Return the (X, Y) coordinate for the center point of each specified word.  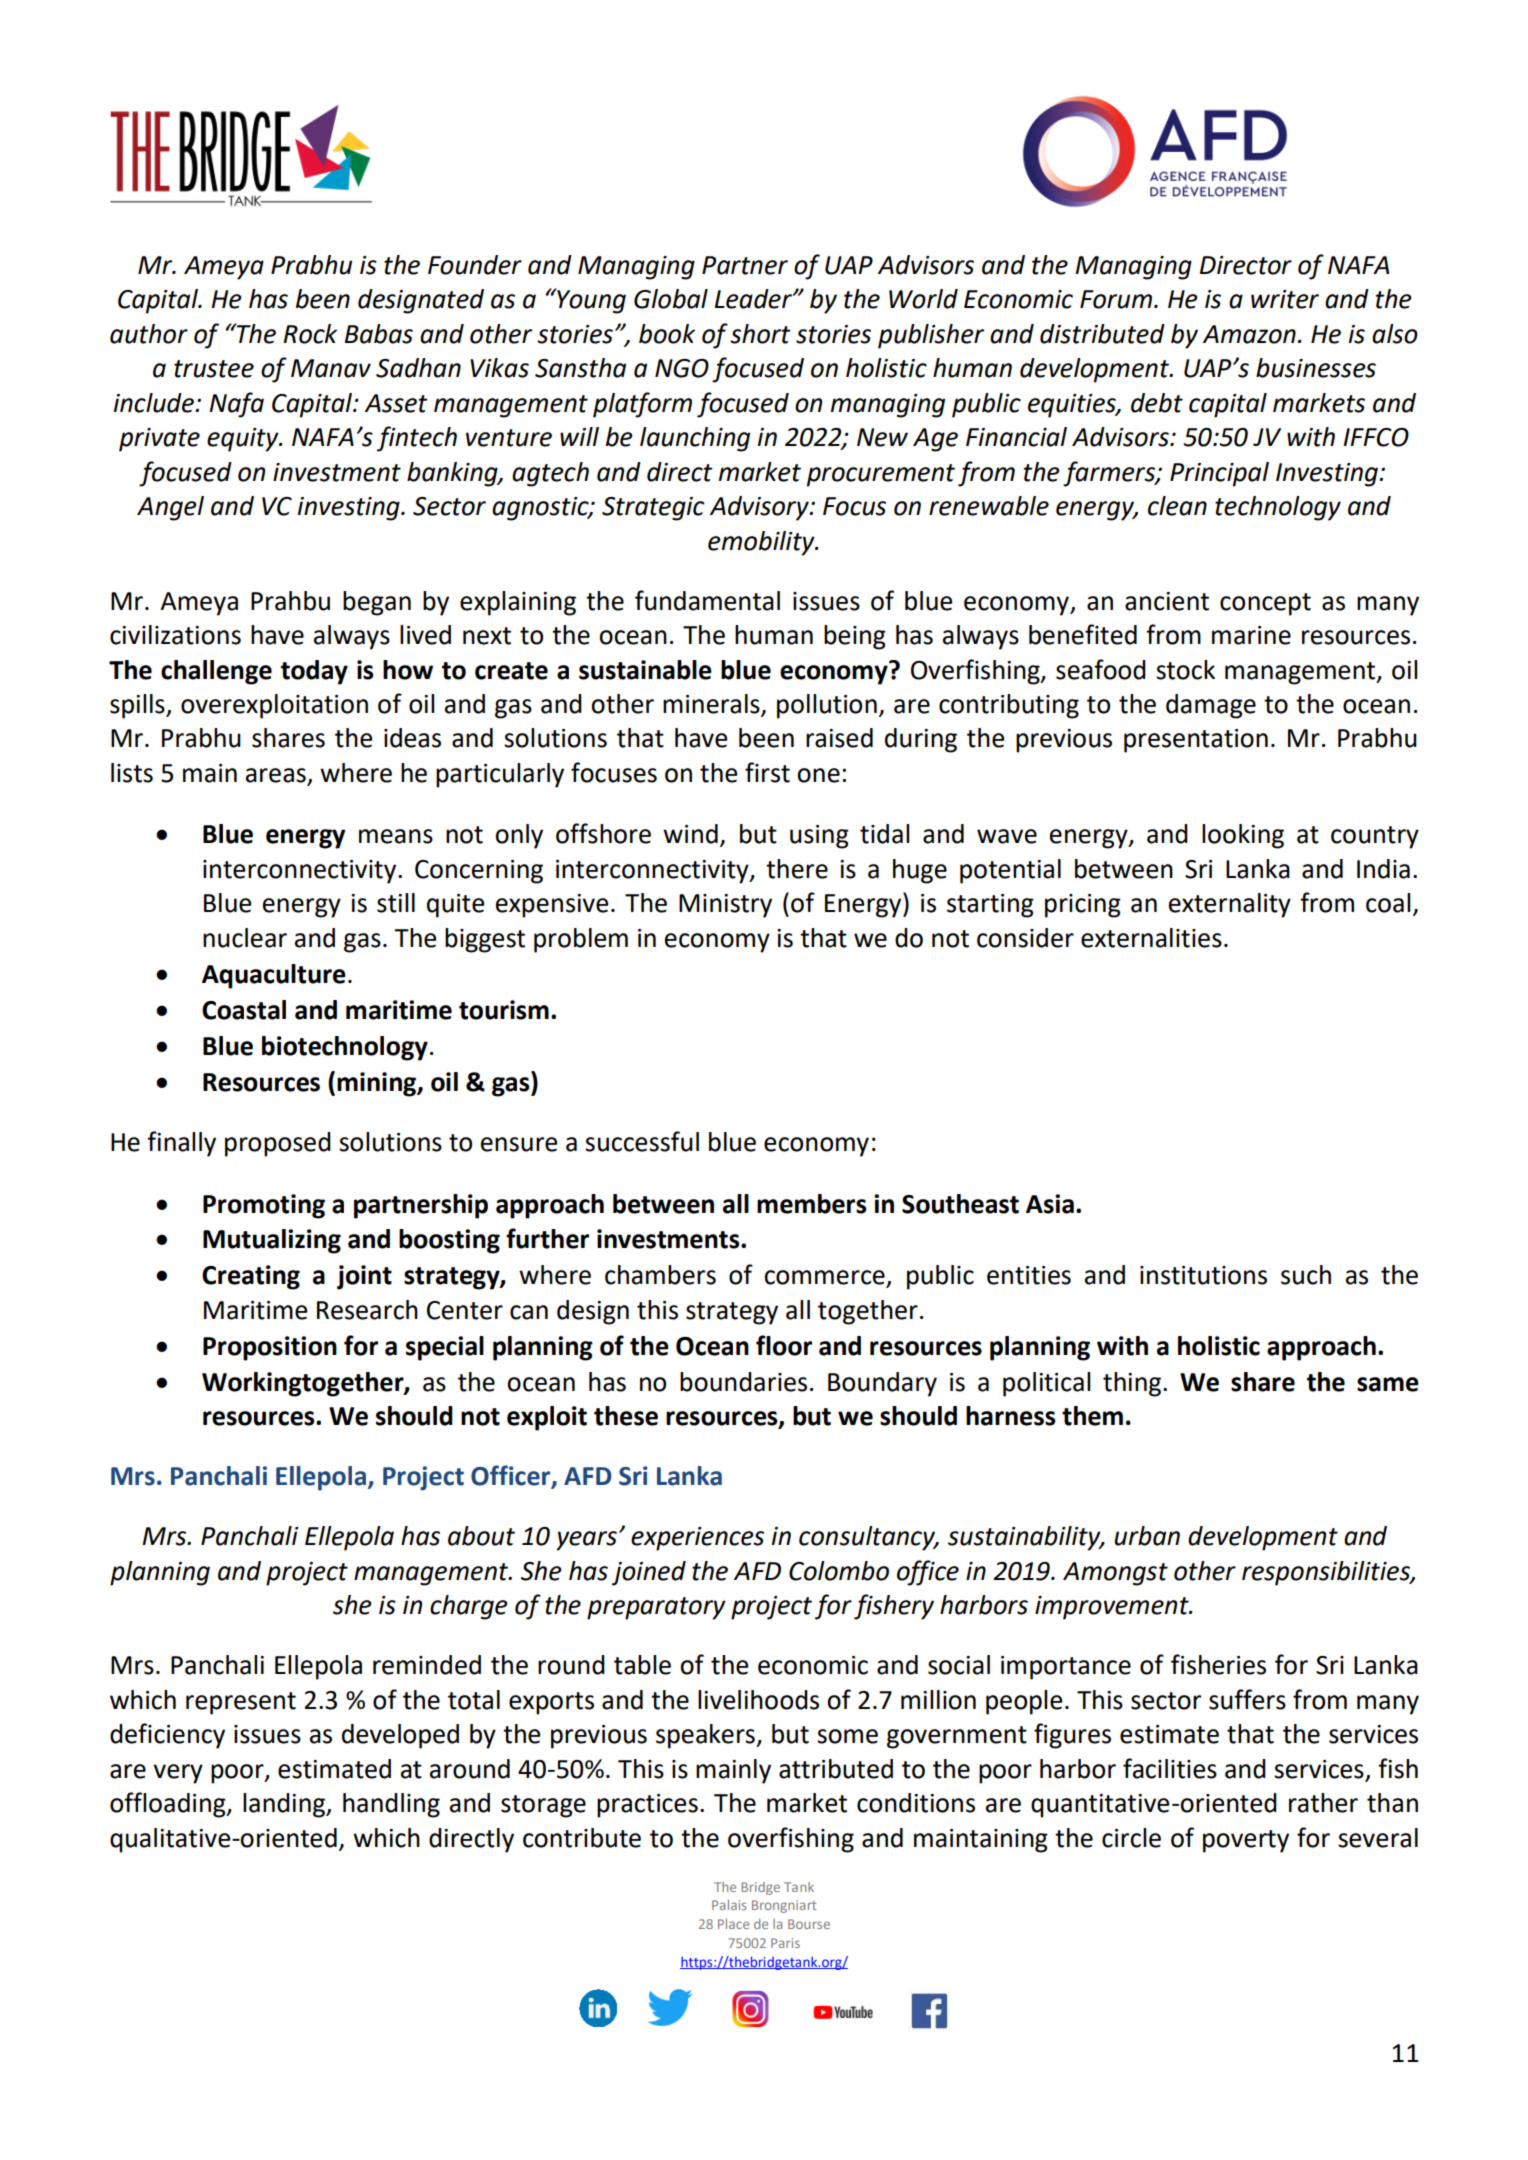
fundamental (707, 600)
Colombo (839, 1571)
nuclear (245, 938)
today (314, 672)
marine (1251, 635)
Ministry (725, 906)
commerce (825, 1278)
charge (469, 1607)
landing (285, 1805)
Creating (251, 1277)
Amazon (1249, 334)
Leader (754, 299)
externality (1230, 905)
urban (1147, 1536)
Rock (310, 334)
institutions (1203, 1275)
